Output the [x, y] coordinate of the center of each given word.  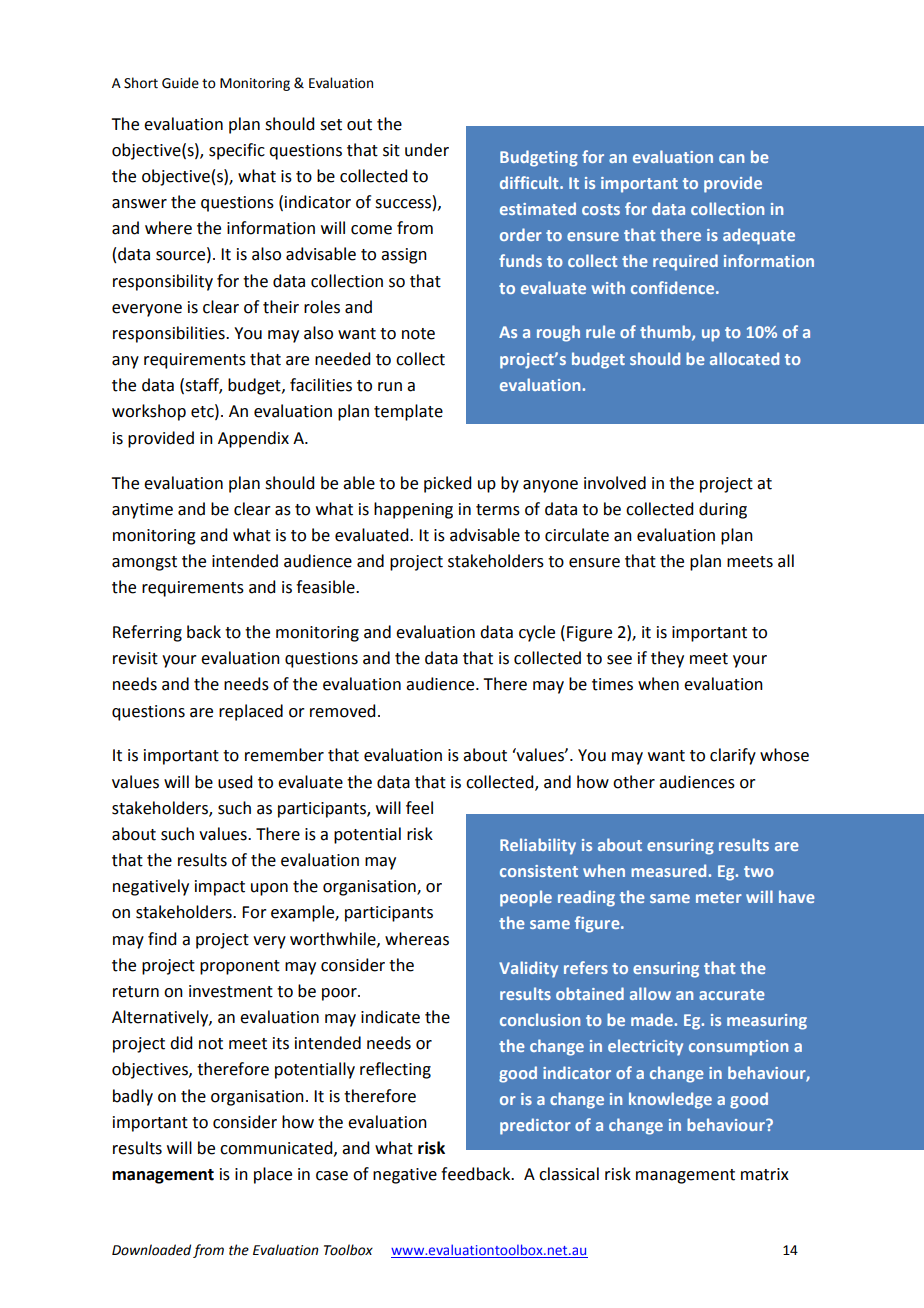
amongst [144, 563]
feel [419, 808]
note [418, 334]
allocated [744, 358]
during [723, 510]
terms [498, 510]
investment [231, 991]
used [235, 782]
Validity [528, 969]
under [427, 150]
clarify [733, 756]
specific [237, 151]
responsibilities [170, 334]
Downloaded [151, 1250]
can [731, 158]
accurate [732, 994]
